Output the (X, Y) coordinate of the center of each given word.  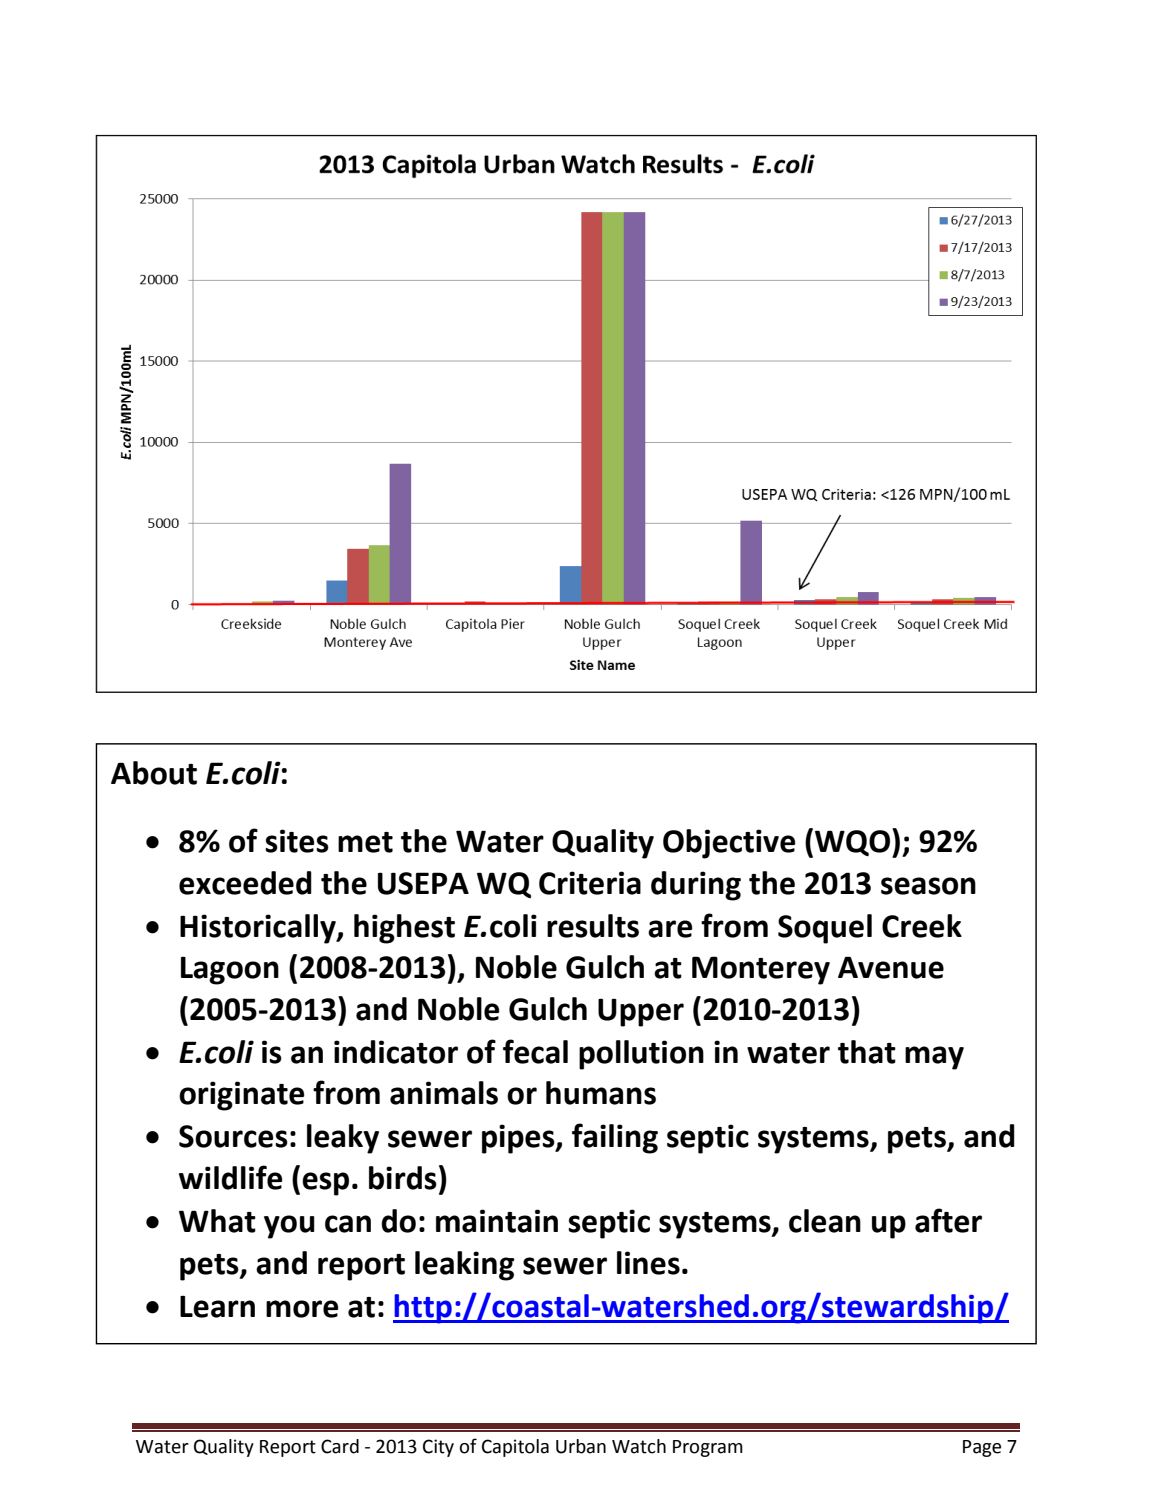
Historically (259, 929)
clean (825, 1221)
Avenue (891, 967)
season (928, 886)
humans (601, 1093)
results (593, 926)
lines (648, 1263)
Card (340, 1446)
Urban (581, 1446)
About (154, 773)
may (934, 1058)
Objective (729, 844)
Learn (217, 1306)
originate (241, 1096)
